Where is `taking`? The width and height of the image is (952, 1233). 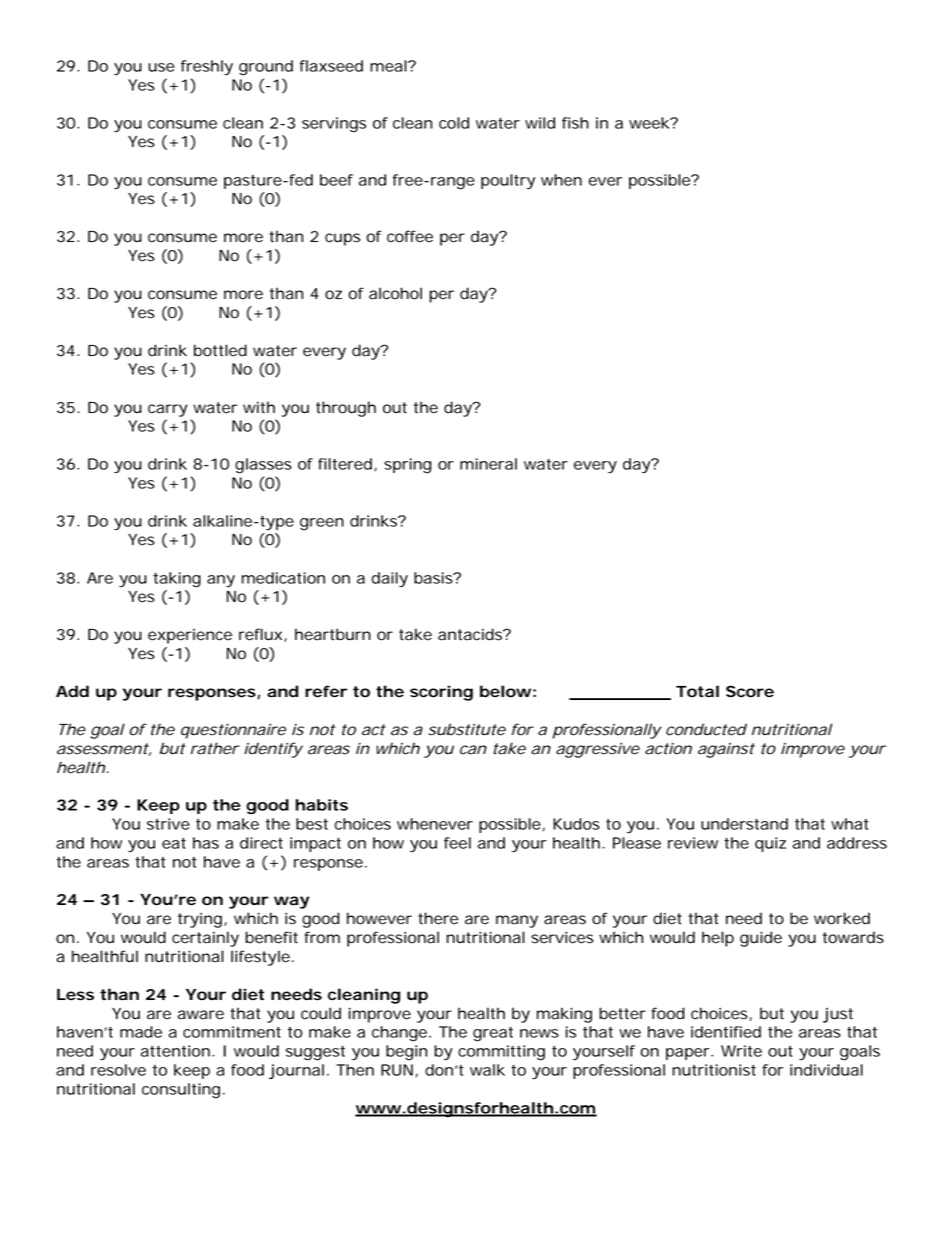
taking is located at coordinates (177, 580).
